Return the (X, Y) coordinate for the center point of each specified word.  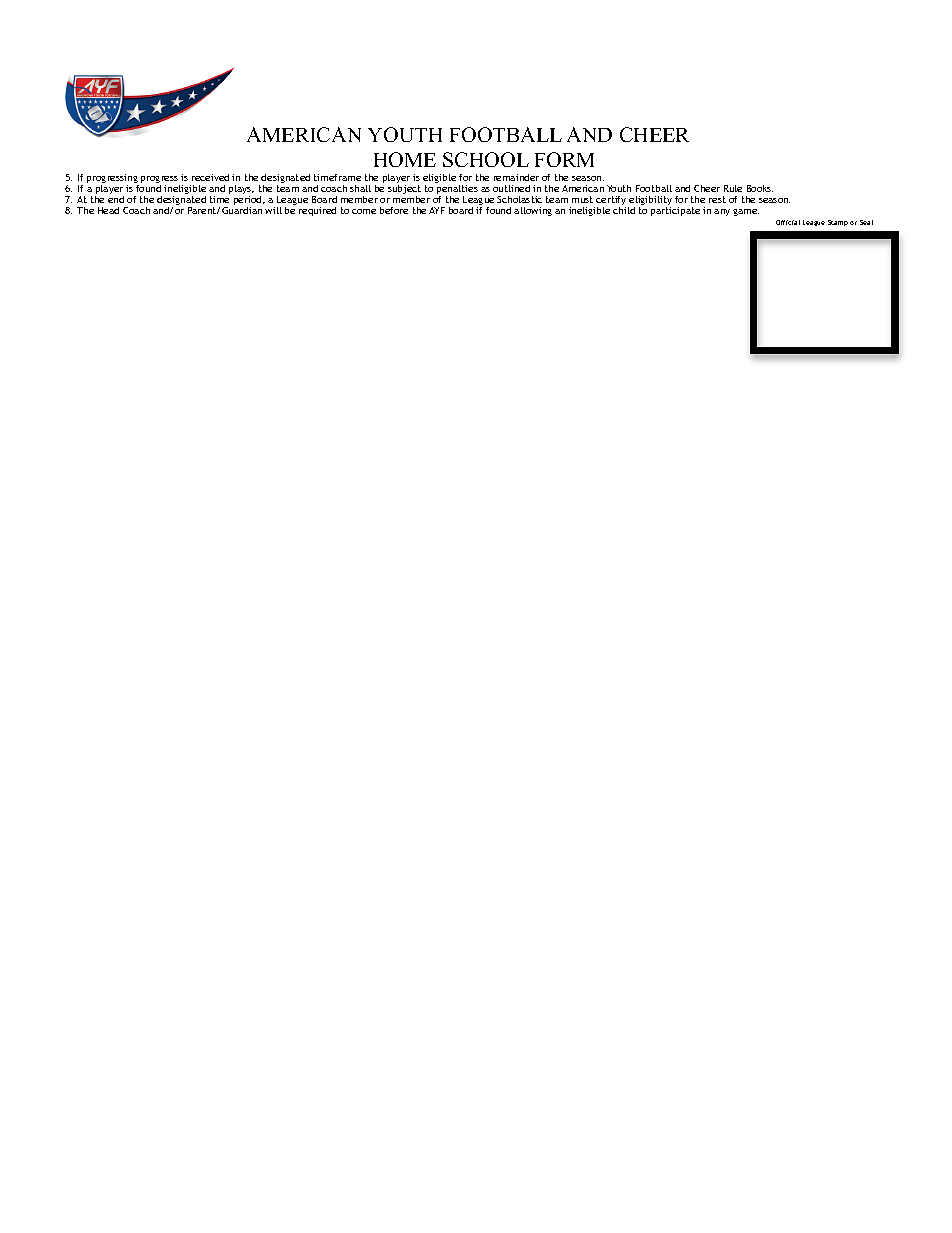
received (210, 177)
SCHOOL (486, 159)
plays (241, 191)
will (273, 210)
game (746, 212)
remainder (516, 177)
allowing (533, 211)
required (317, 211)
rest (717, 199)
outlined (511, 188)
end (116, 199)
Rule (733, 188)
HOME (405, 159)
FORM (564, 159)
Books (760, 188)
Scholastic (519, 199)
